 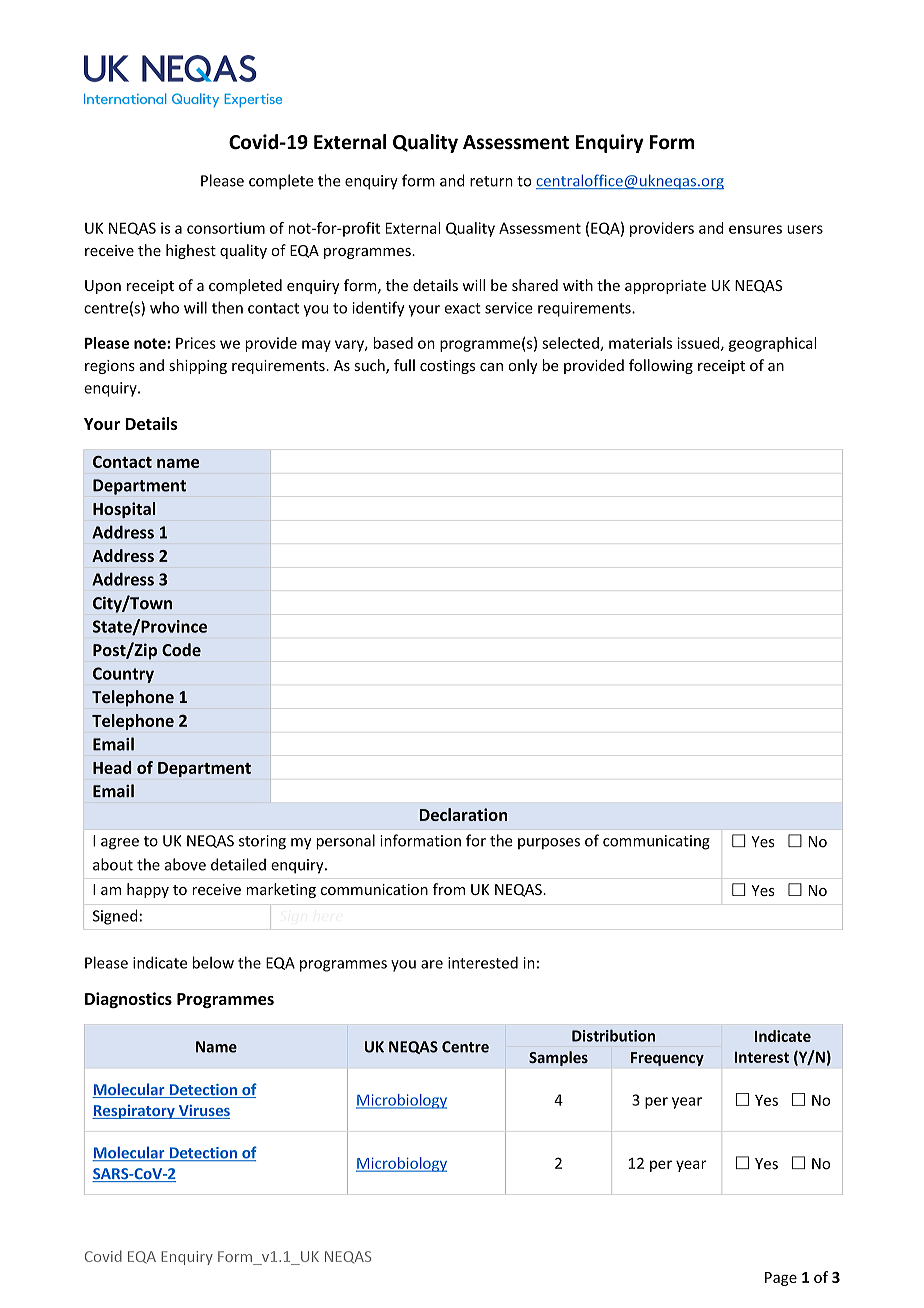 I want to click on Hospital, so click(x=124, y=510).
